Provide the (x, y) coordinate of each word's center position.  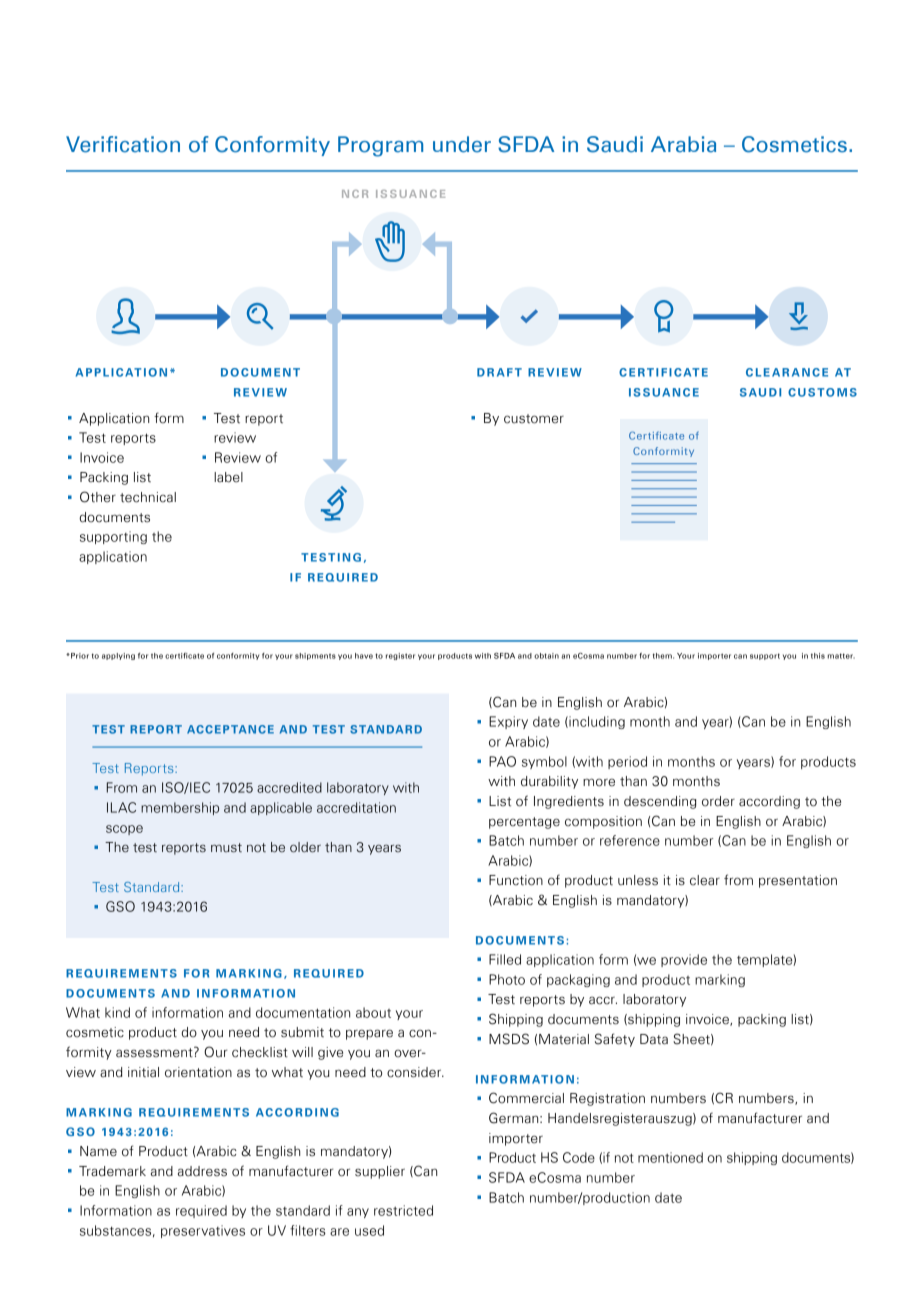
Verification (123, 144)
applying (118, 656)
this (818, 656)
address (202, 1171)
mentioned (670, 1157)
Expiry (508, 722)
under (462, 144)
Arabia (683, 144)
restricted (403, 1210)
